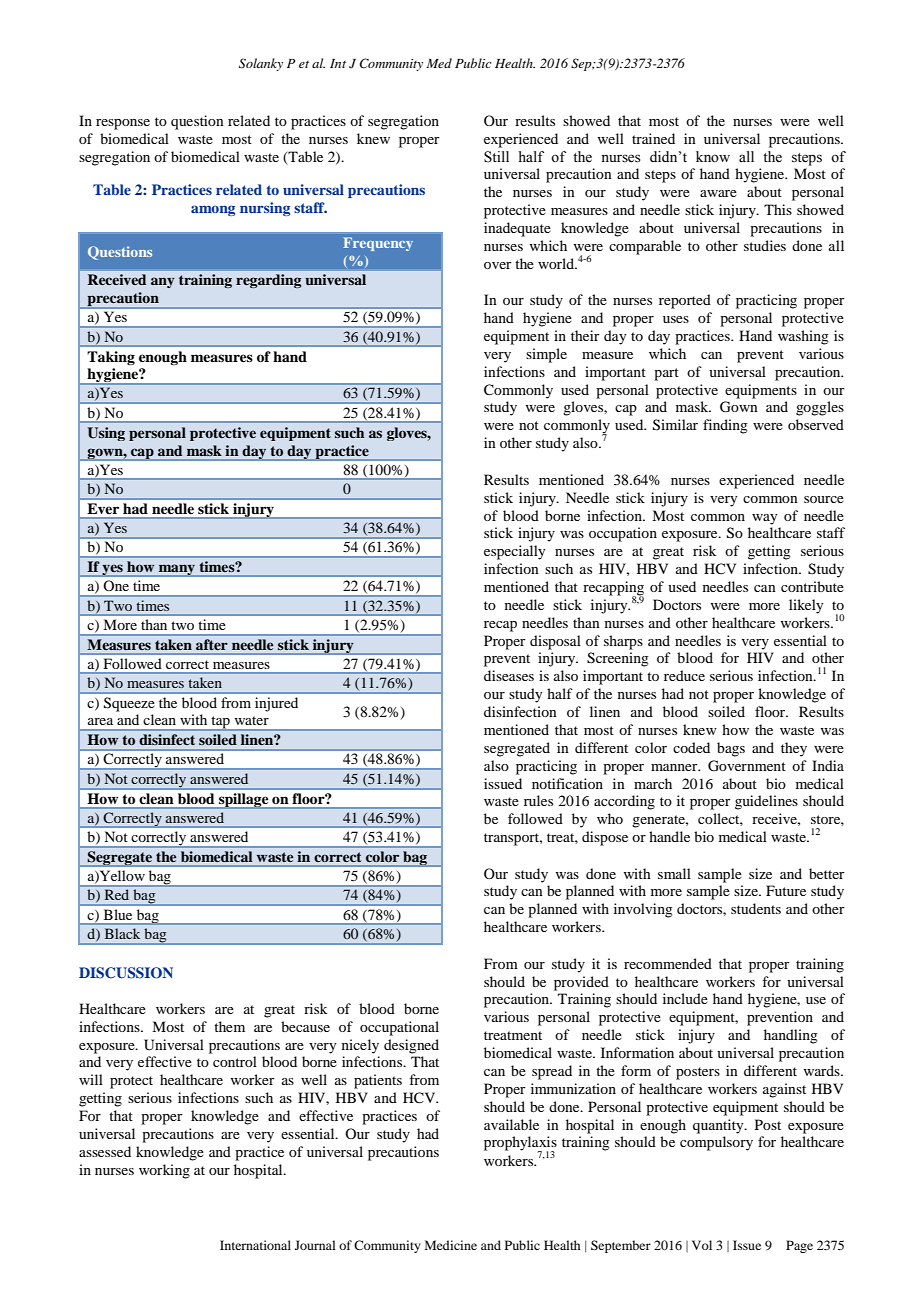 The image size is (924, 1308). Describe the element at coordinates (164, 1171) in the document. I see `working` at that location.
